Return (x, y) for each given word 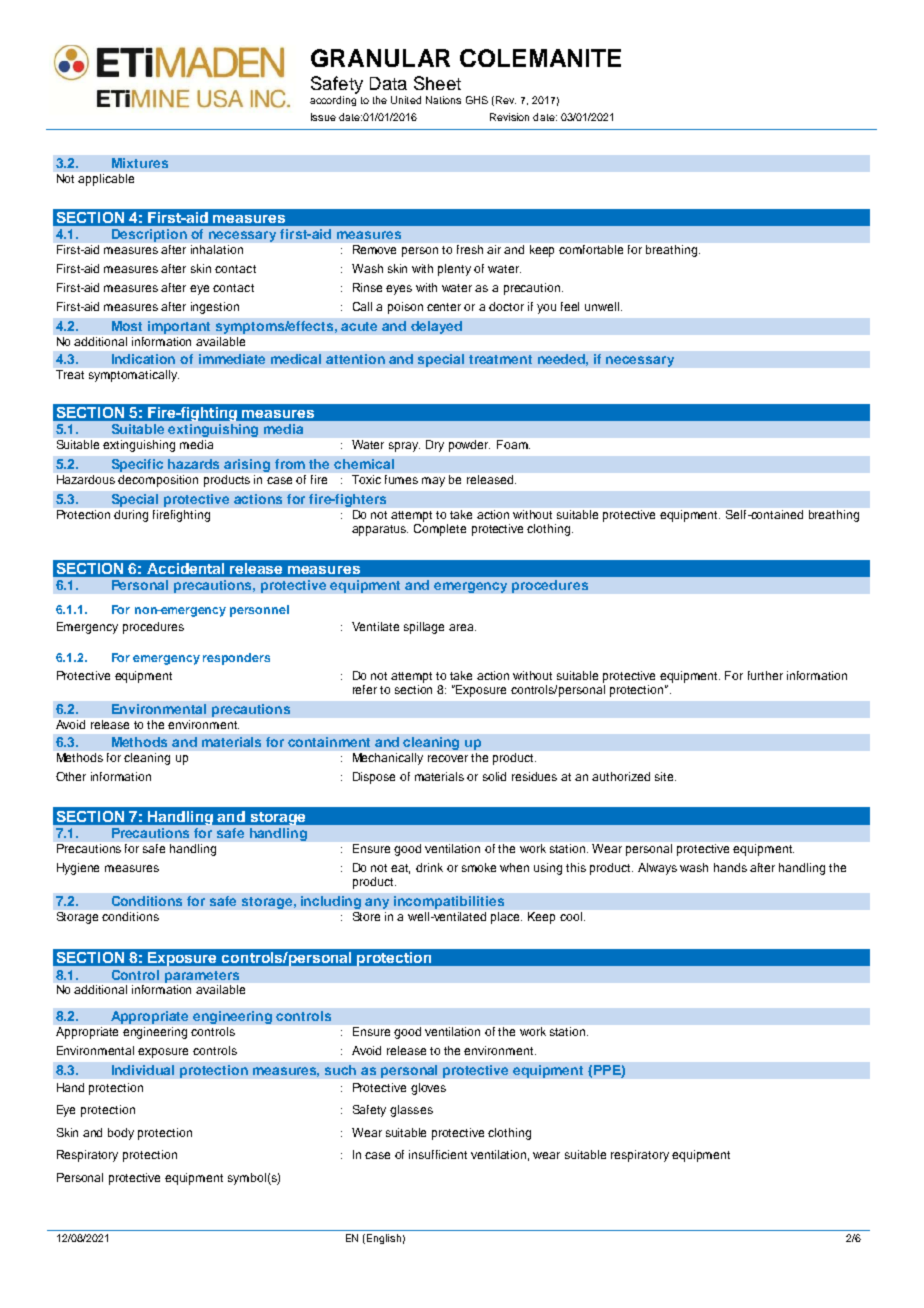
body (121, 1134)
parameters (202, 977)
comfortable (591, 249)
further (765, 675)
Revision (509, 117)
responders (236, 659)
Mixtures (140, 163)
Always (657, 869)
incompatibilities (449, 902)
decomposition (158, 481)
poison (405, 308)
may (433, 482)
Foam (513, 444)
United (406, 100)
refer (365, 689)
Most (127, 326)
